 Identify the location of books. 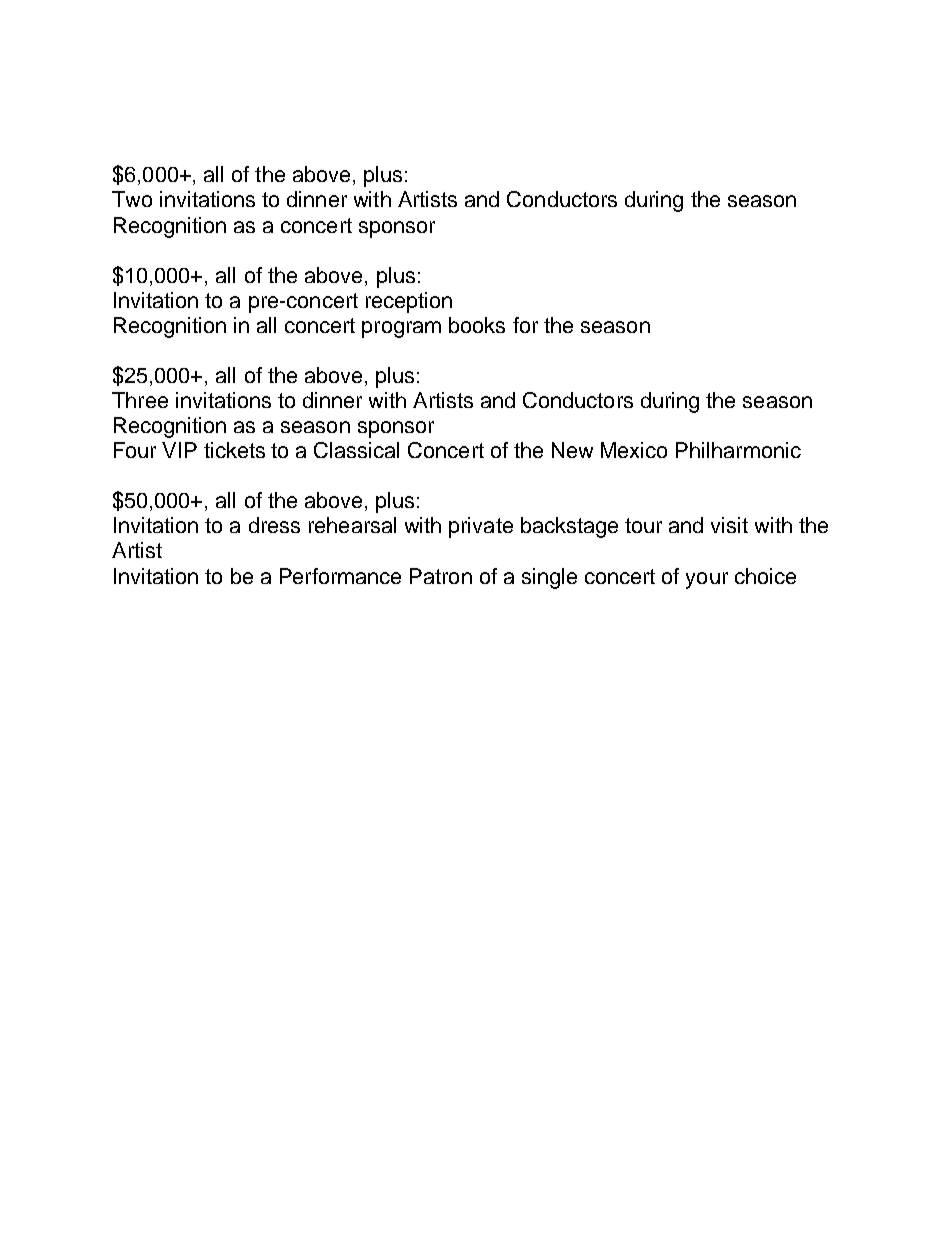
(477, 325).
